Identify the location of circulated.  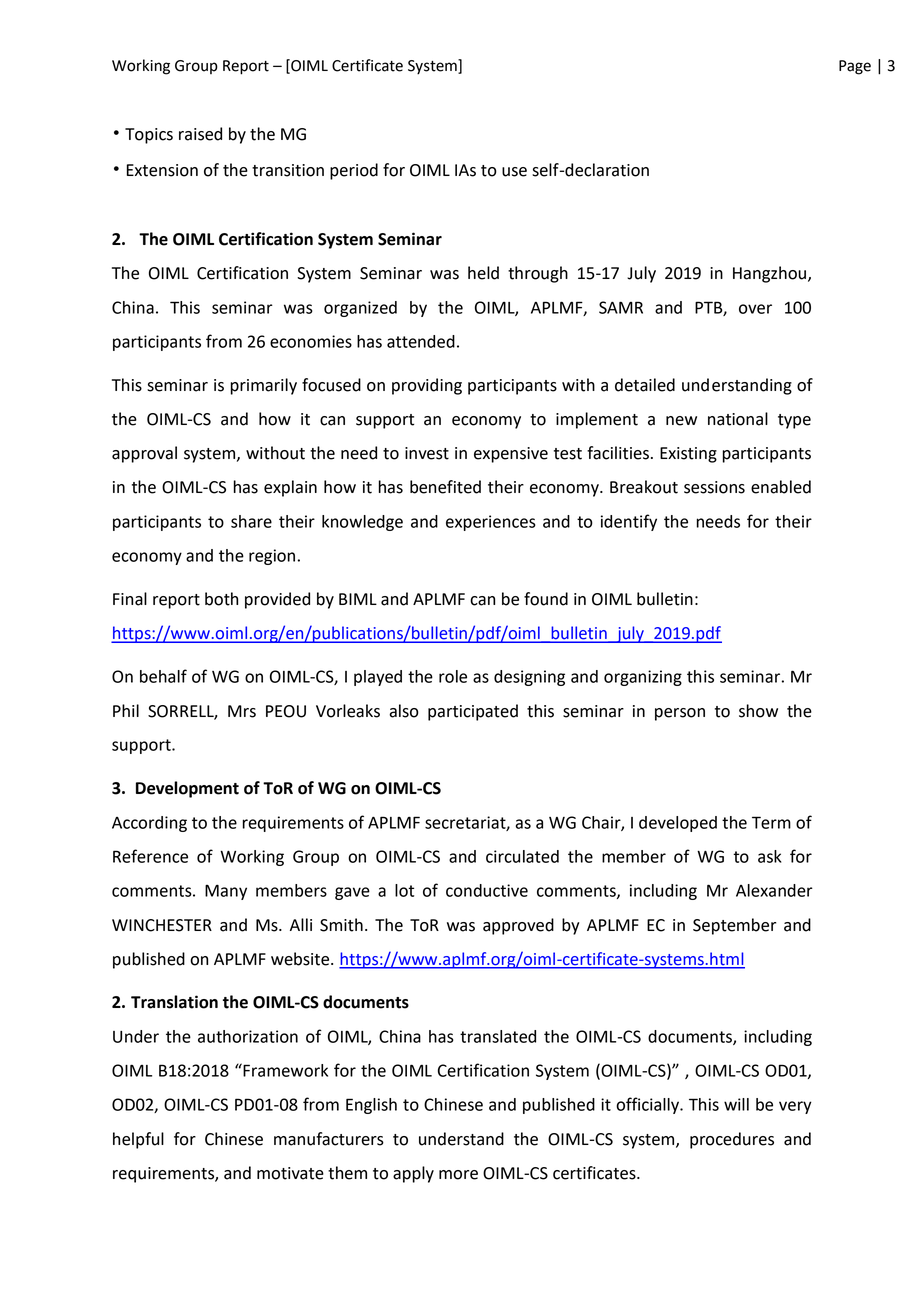
(522, 856).
